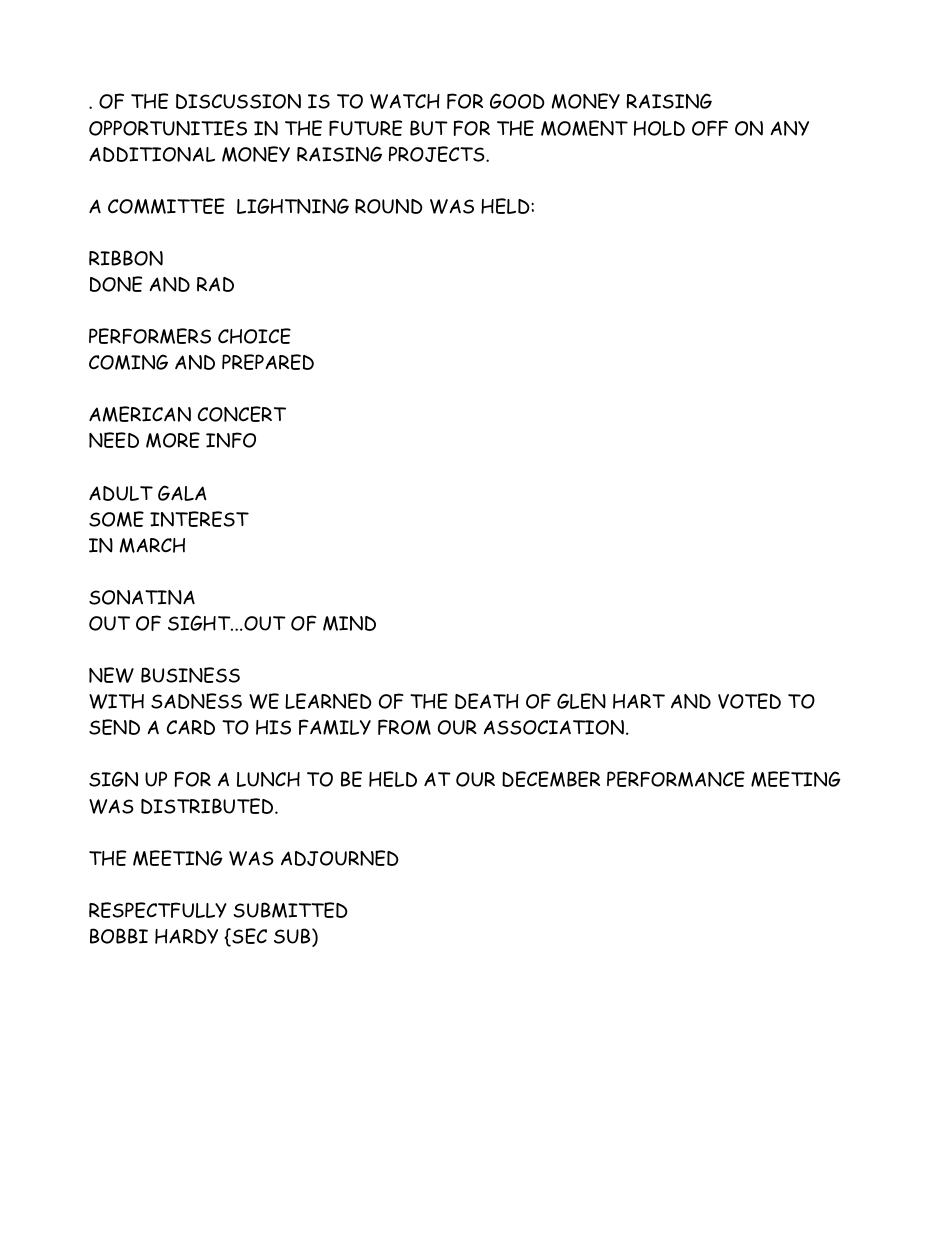 The height and width of the page is (1233, 952). What do you see at coordinates (199, 519) in the page?
I see `INTEREST` at bounding box center [199, 519].
